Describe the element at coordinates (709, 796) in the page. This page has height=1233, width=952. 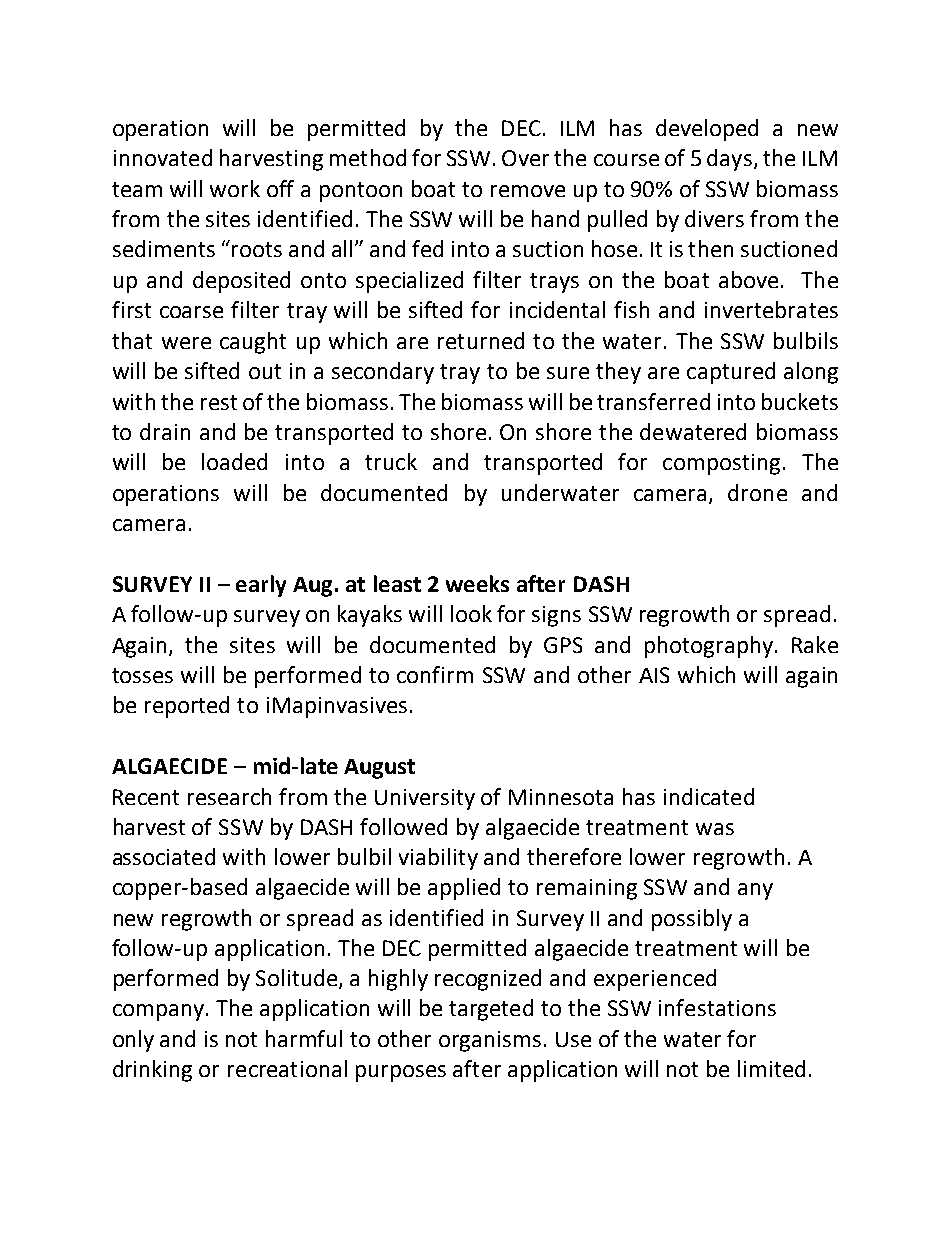
I see `indicated` at that location.
